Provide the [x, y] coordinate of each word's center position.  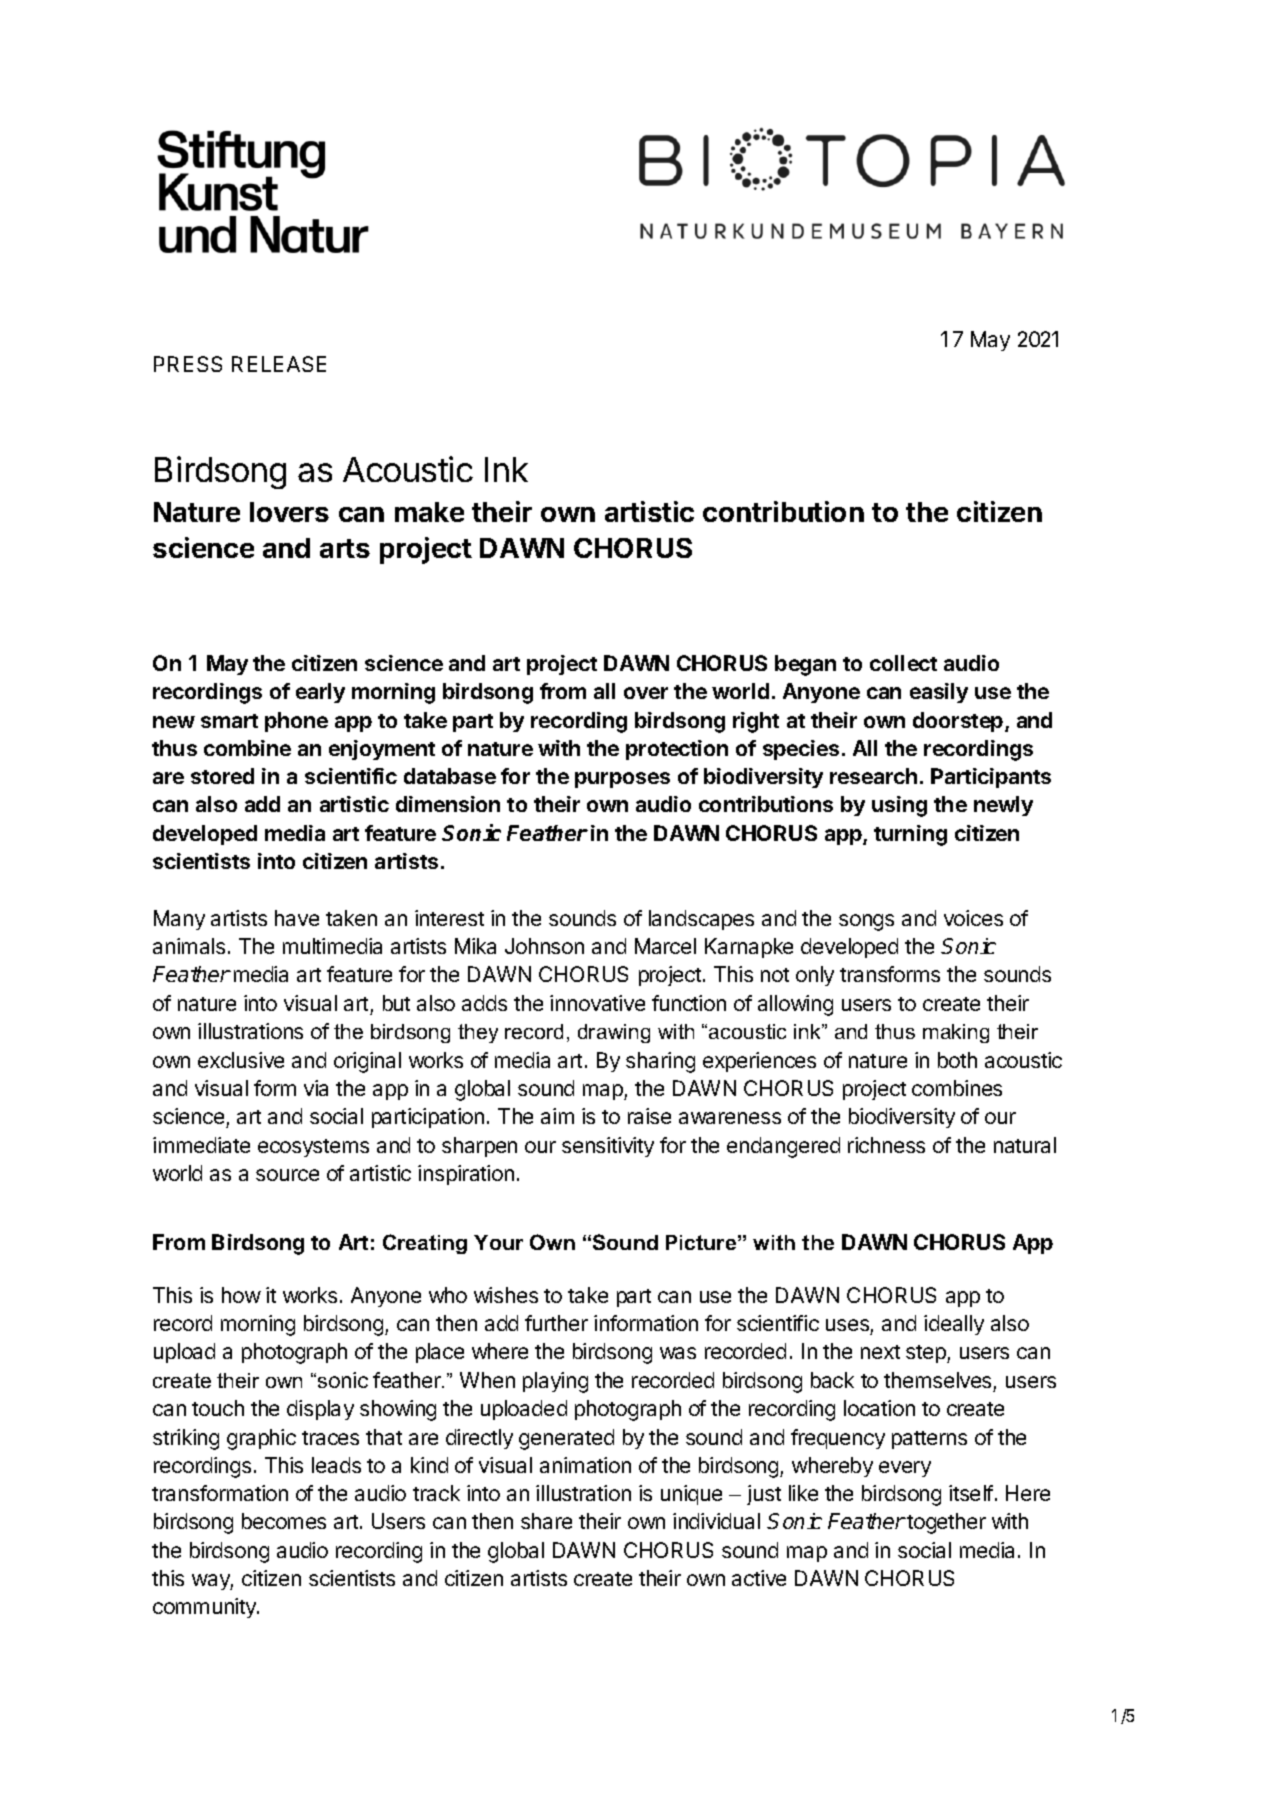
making [956, 1033]
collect [903, 663]
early [320, 693]
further [556, 1323]
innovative [597, 1003]
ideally [954, 1325]
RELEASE [279, 364]
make [429, 512]
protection [677, 750]
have [297, 918]
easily [939, 693]
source [287, 1175]
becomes [284, 1521]
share [546, 1521]
